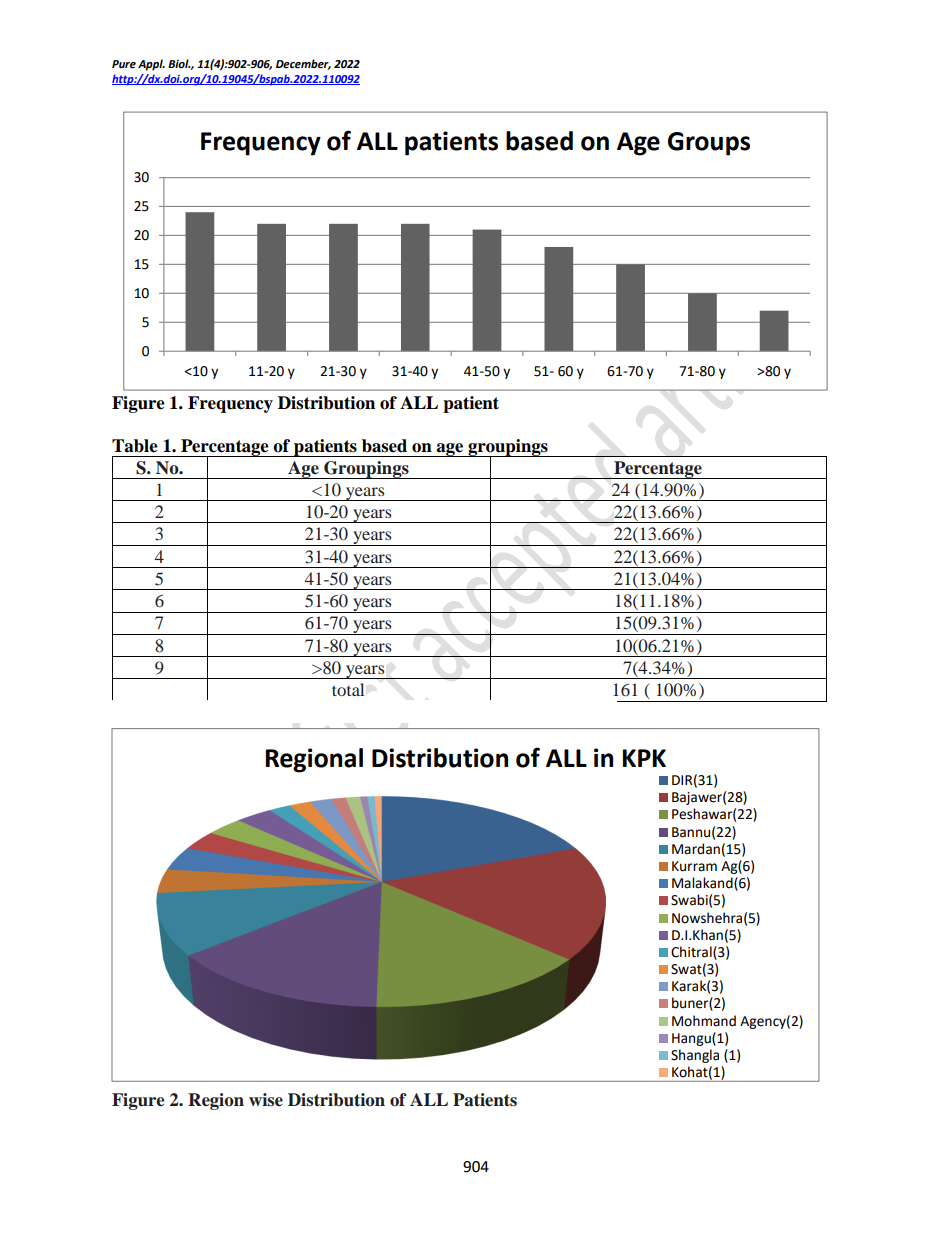 The image size is (952, 1233). I want to click on total, so click(348, 689).
